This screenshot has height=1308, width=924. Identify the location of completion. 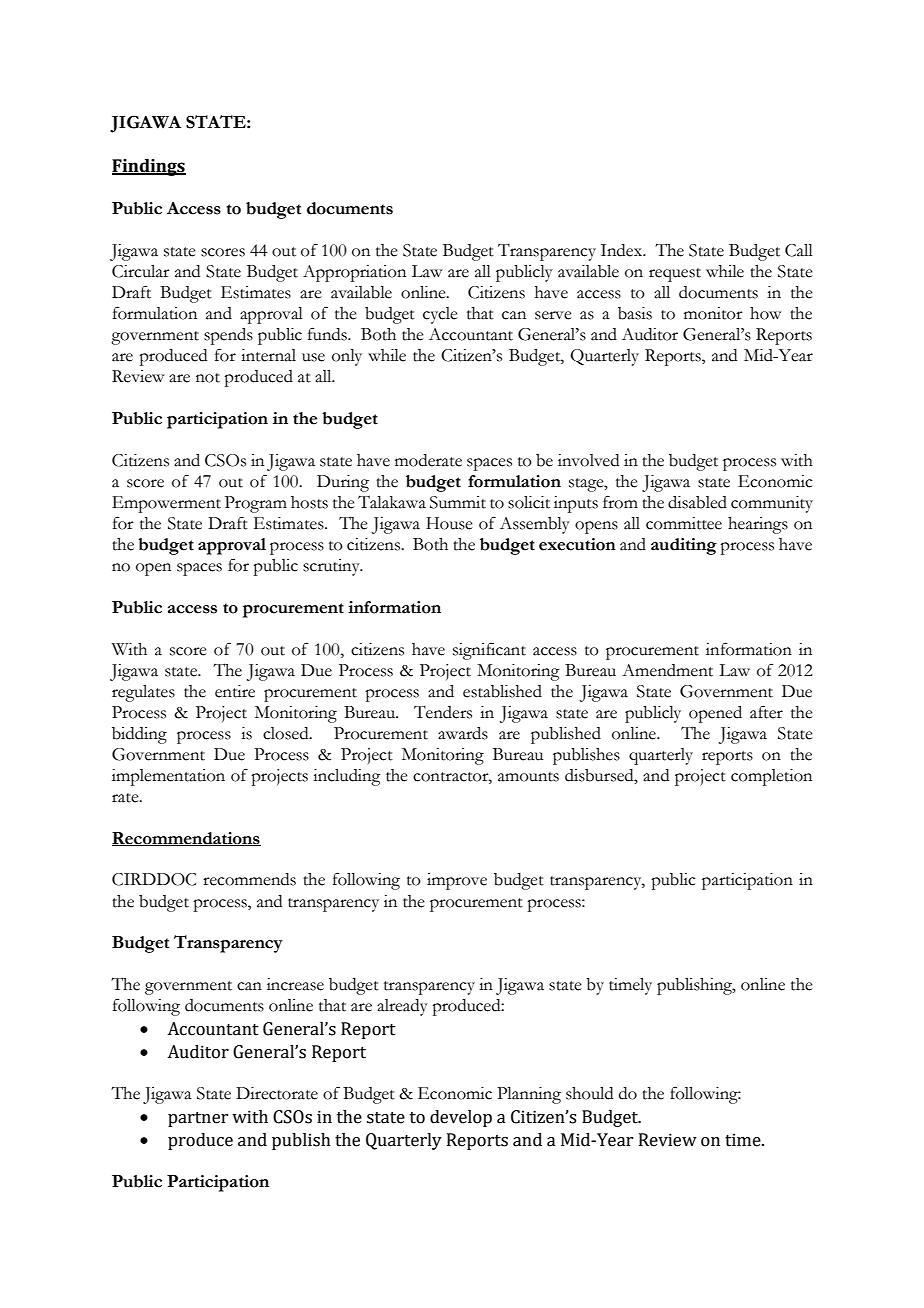
(771, 777).
